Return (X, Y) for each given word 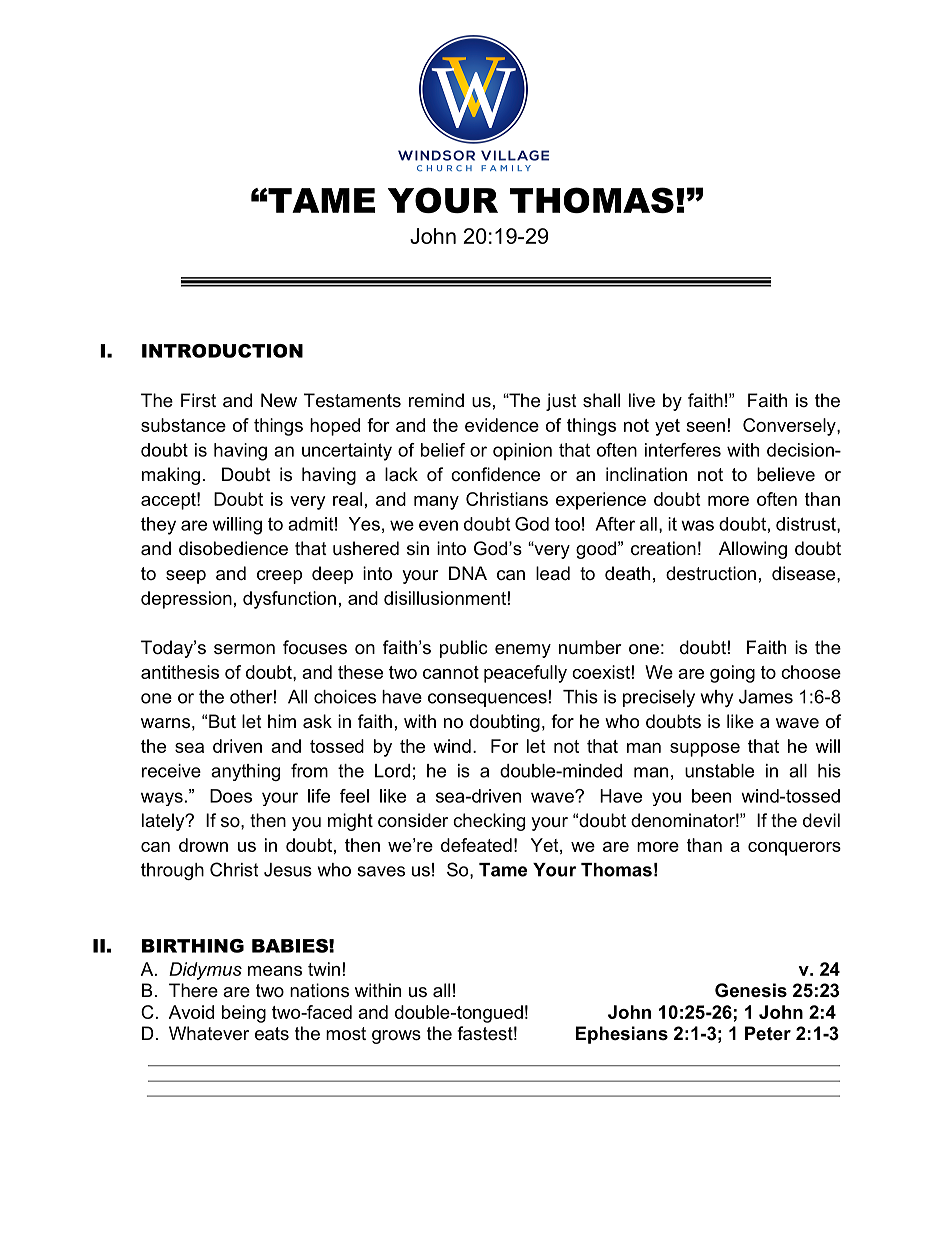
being (244, 1014)
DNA (468, 573)
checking (489, 822)
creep (279, 577)
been (711, 796)
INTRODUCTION (222, 351)
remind (436, 400)
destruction (711, 573)
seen (705, 427)
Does (231, 796)
